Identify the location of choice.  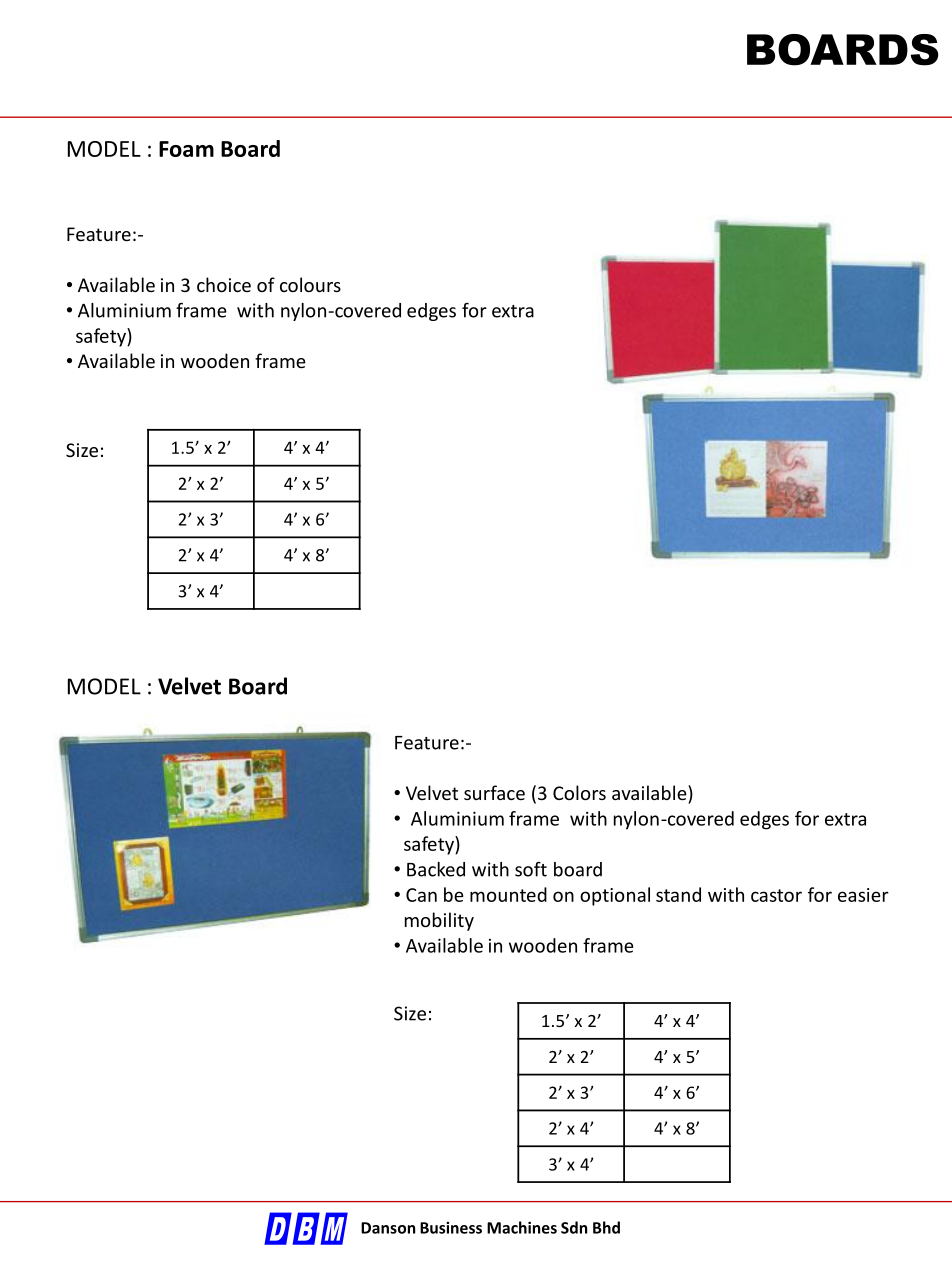
(224, 284).
